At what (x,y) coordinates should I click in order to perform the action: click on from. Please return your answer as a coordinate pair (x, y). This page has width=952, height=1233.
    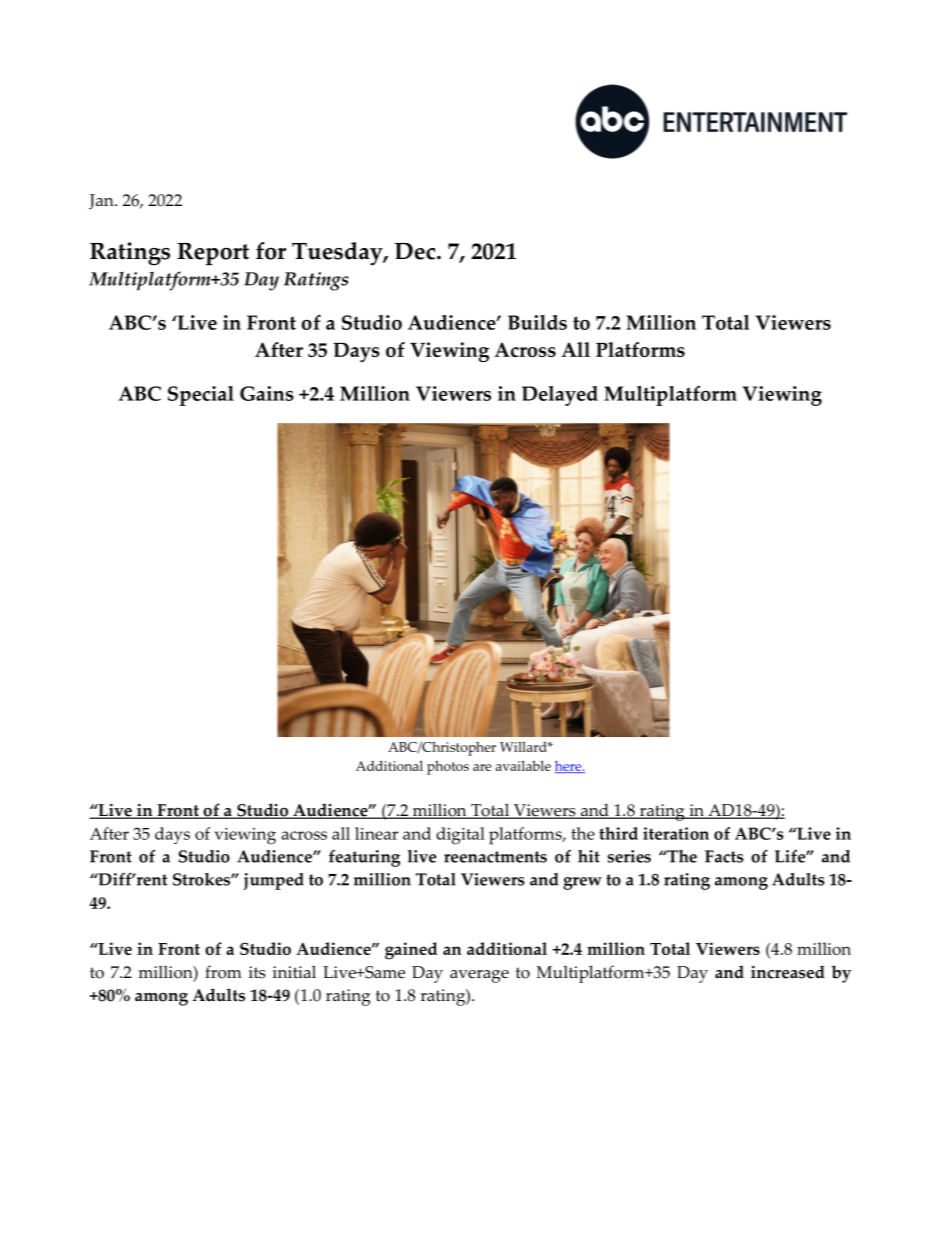
    Looking at the image, I should click on (223, 972).
